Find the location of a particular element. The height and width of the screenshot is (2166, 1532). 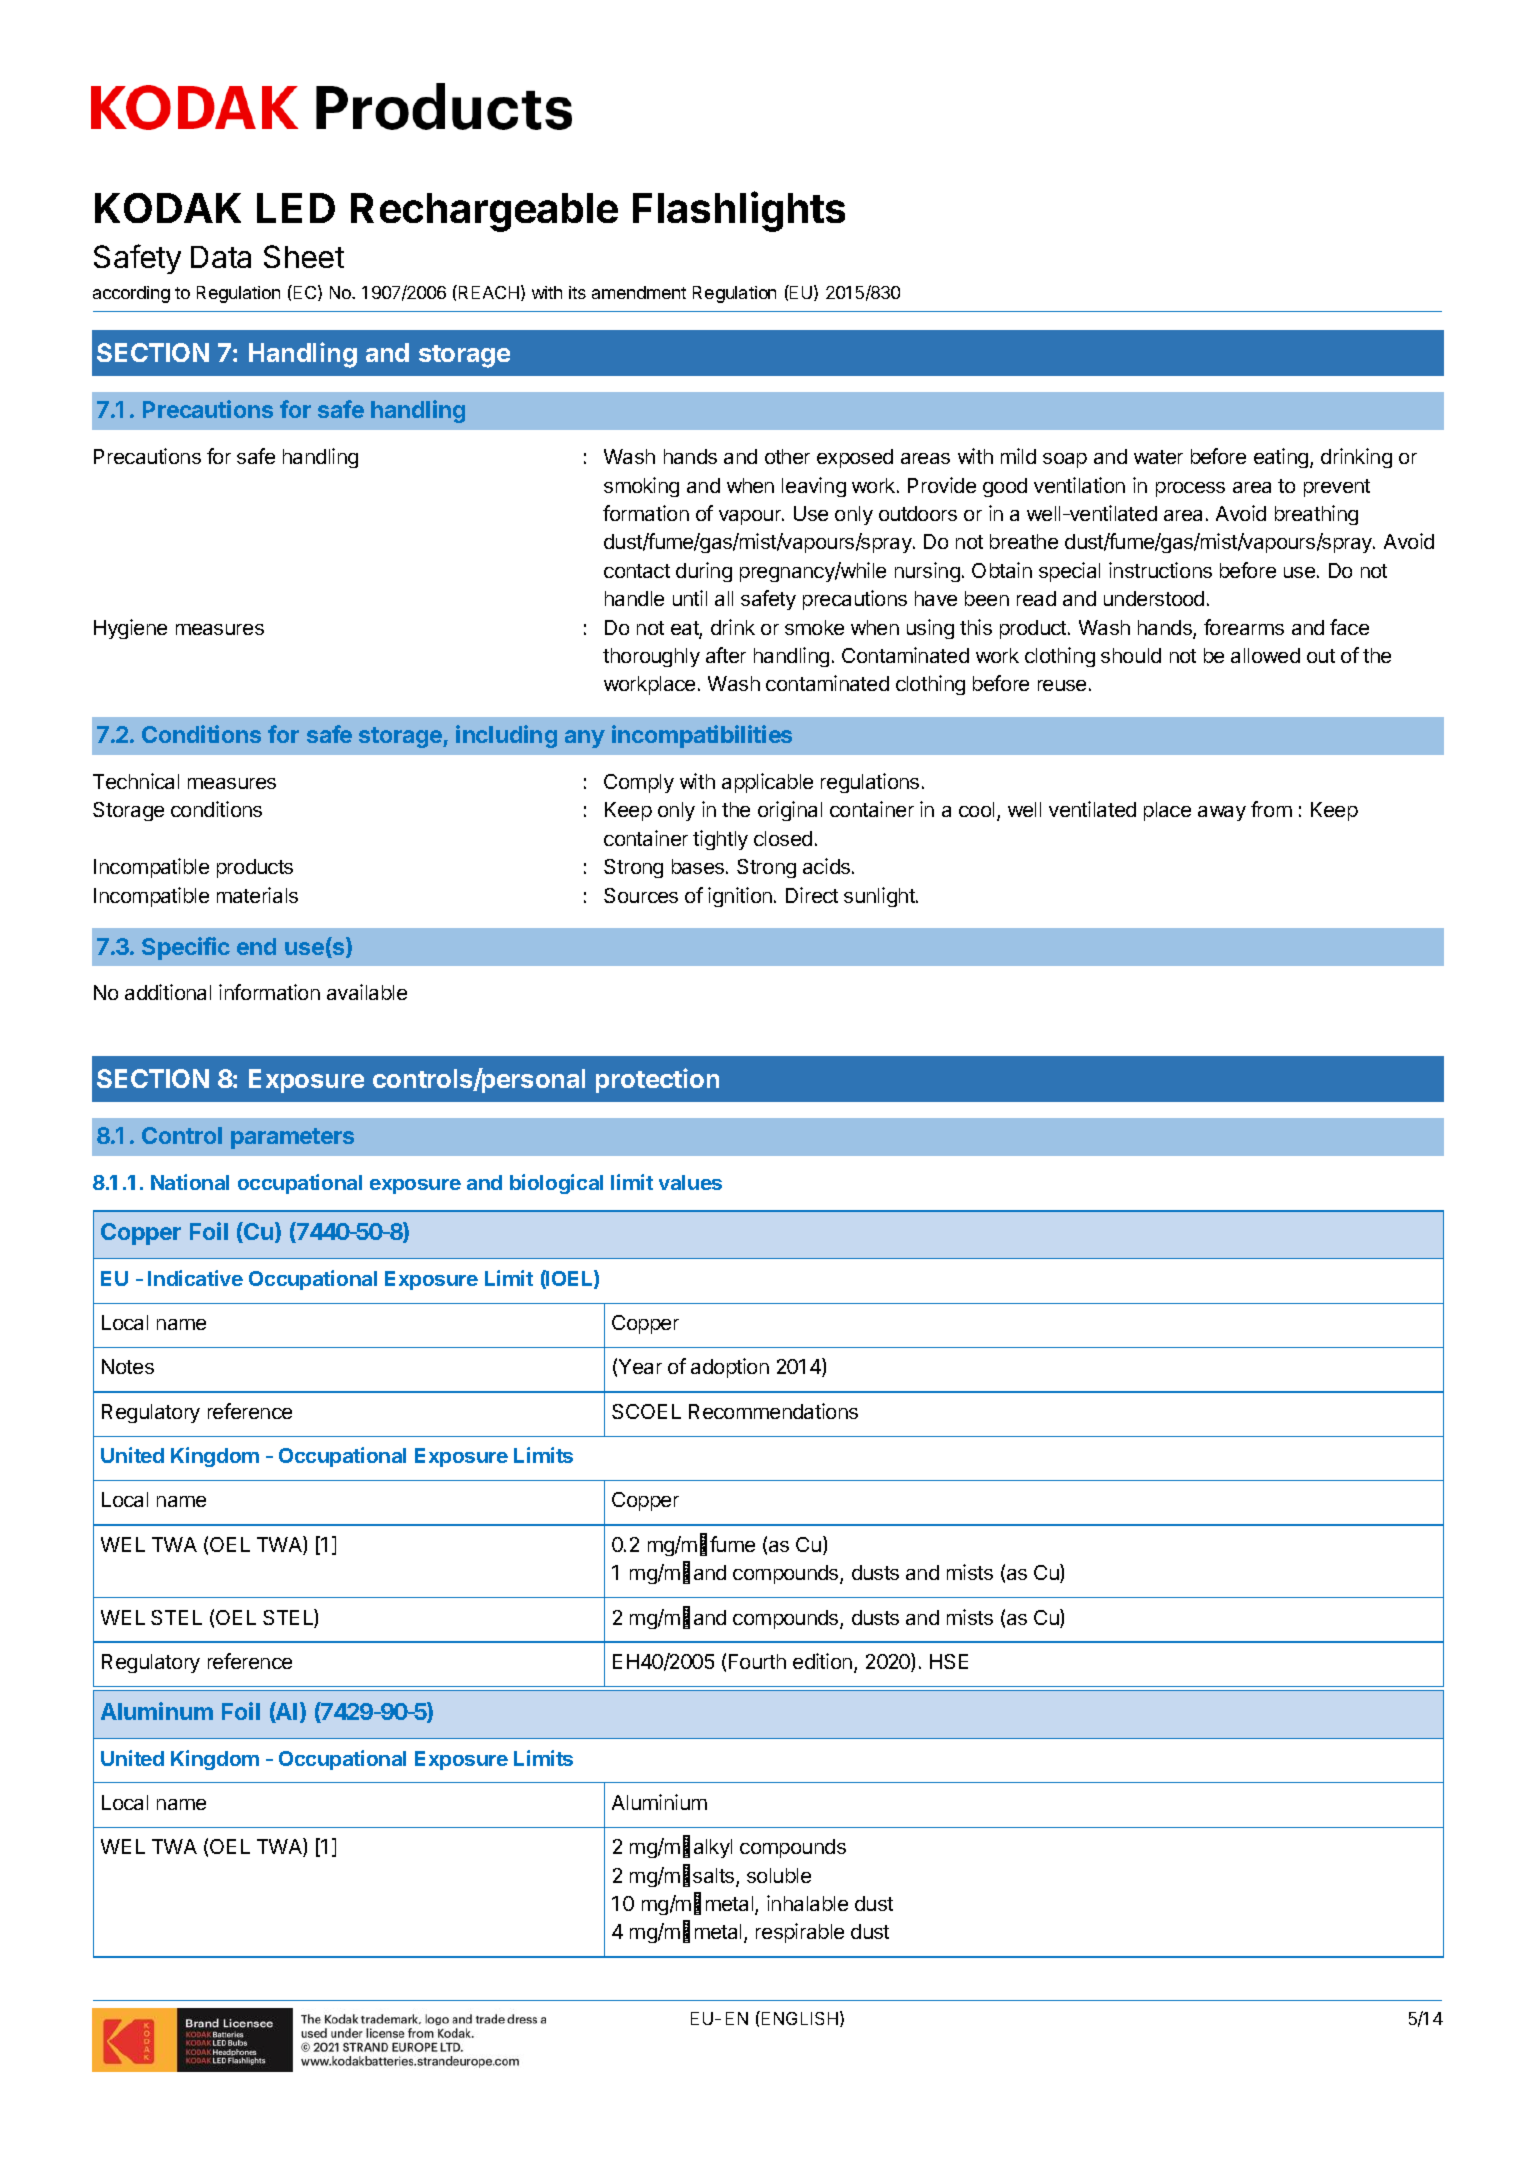

HSE is located at coordinates (949, 1661).
